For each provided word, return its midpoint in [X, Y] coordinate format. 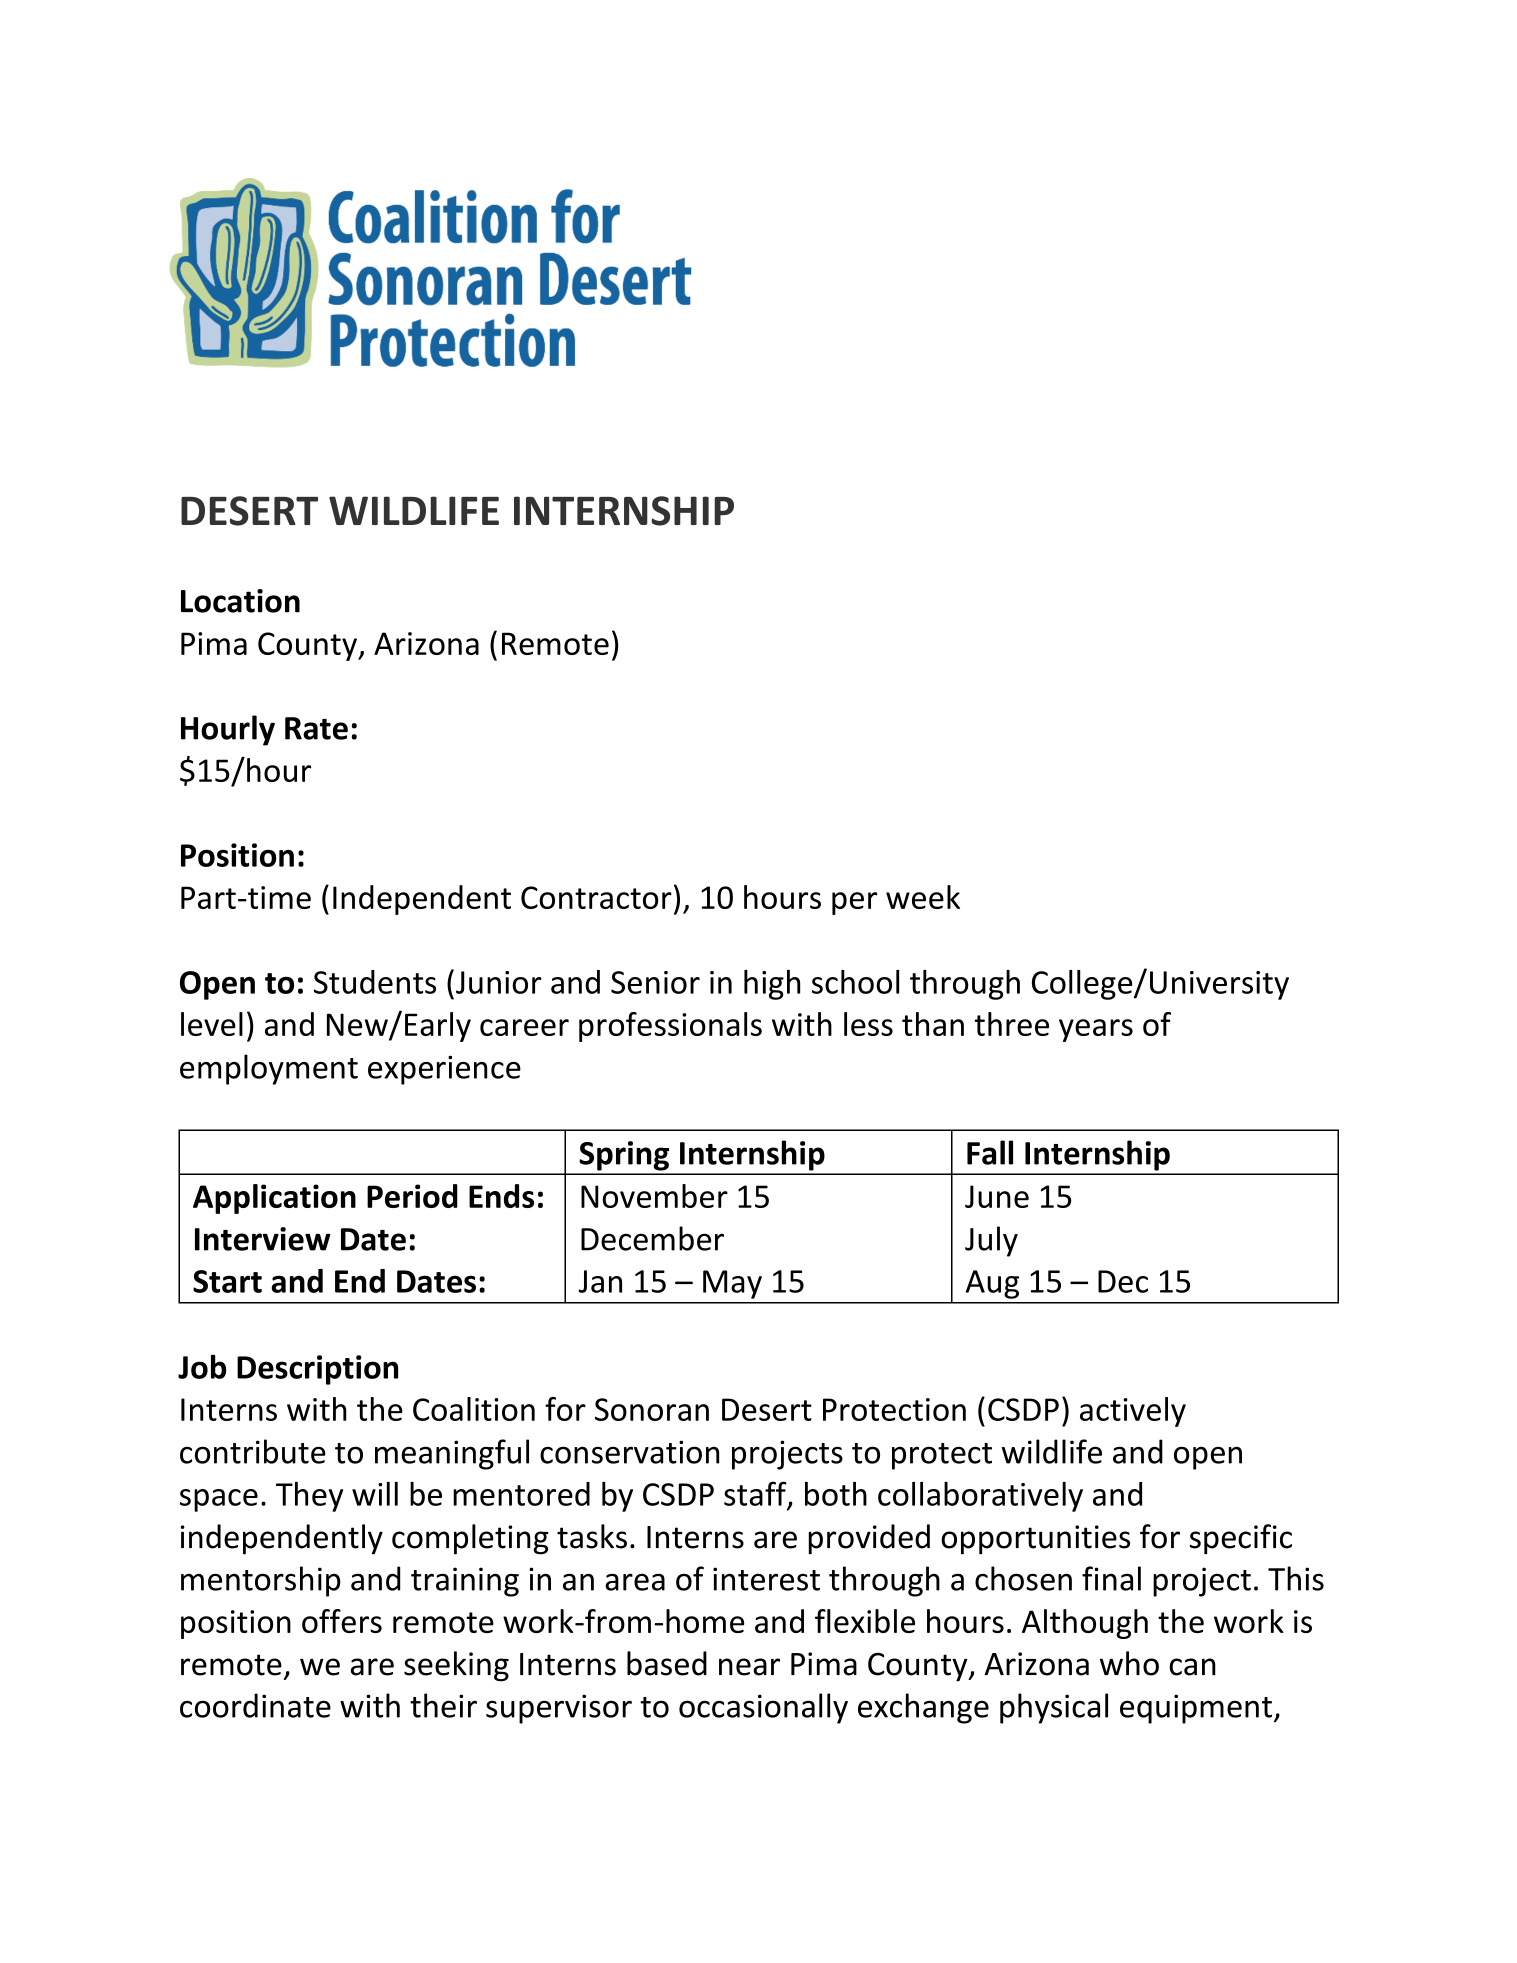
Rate [316, 728]
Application [274, 1199]
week [923, 897]
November [654, 1196]
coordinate [255, 1705]
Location [240, 601]
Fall [990, 1152]
